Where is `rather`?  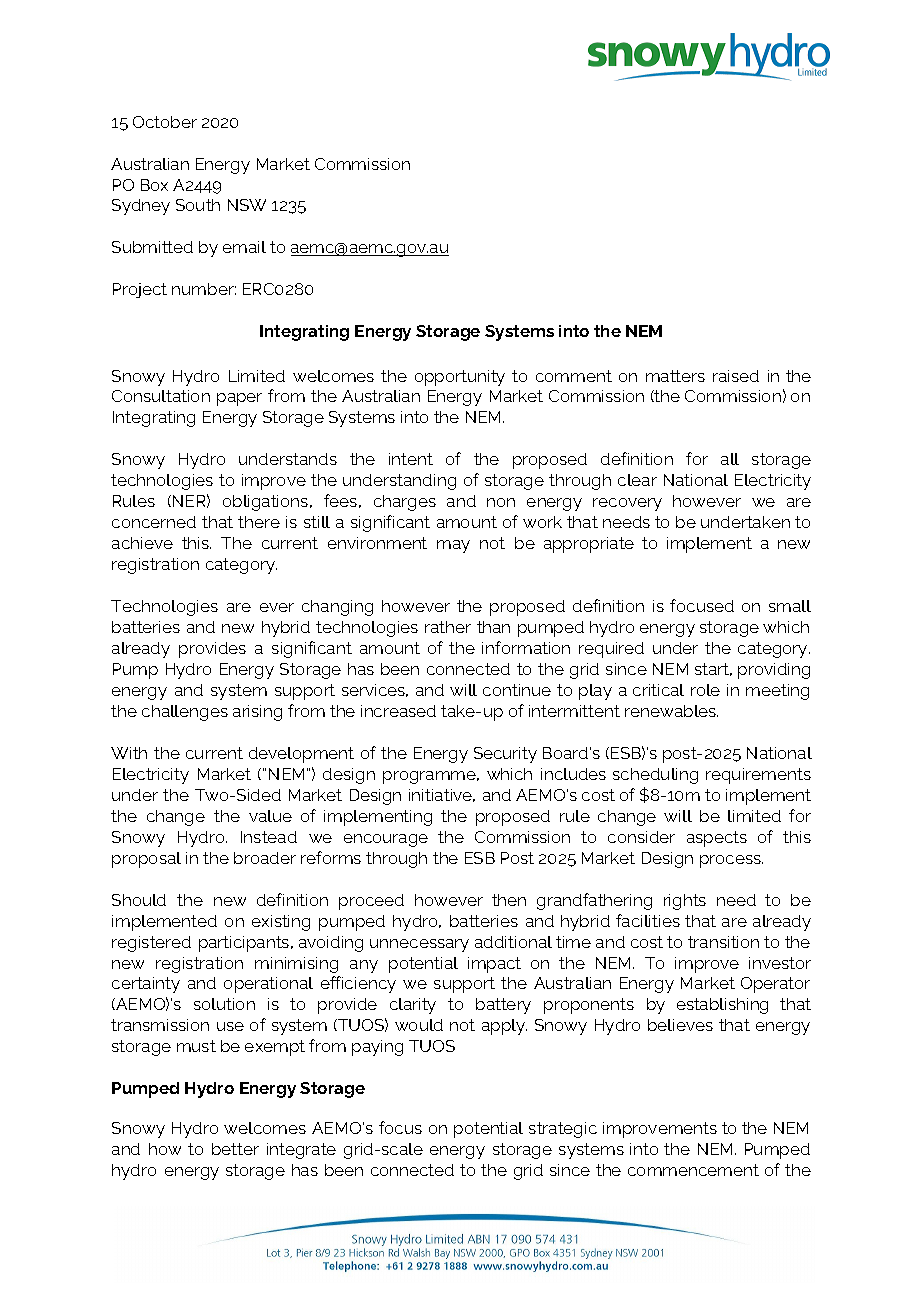 rather is located at coordinates (448, 627).
